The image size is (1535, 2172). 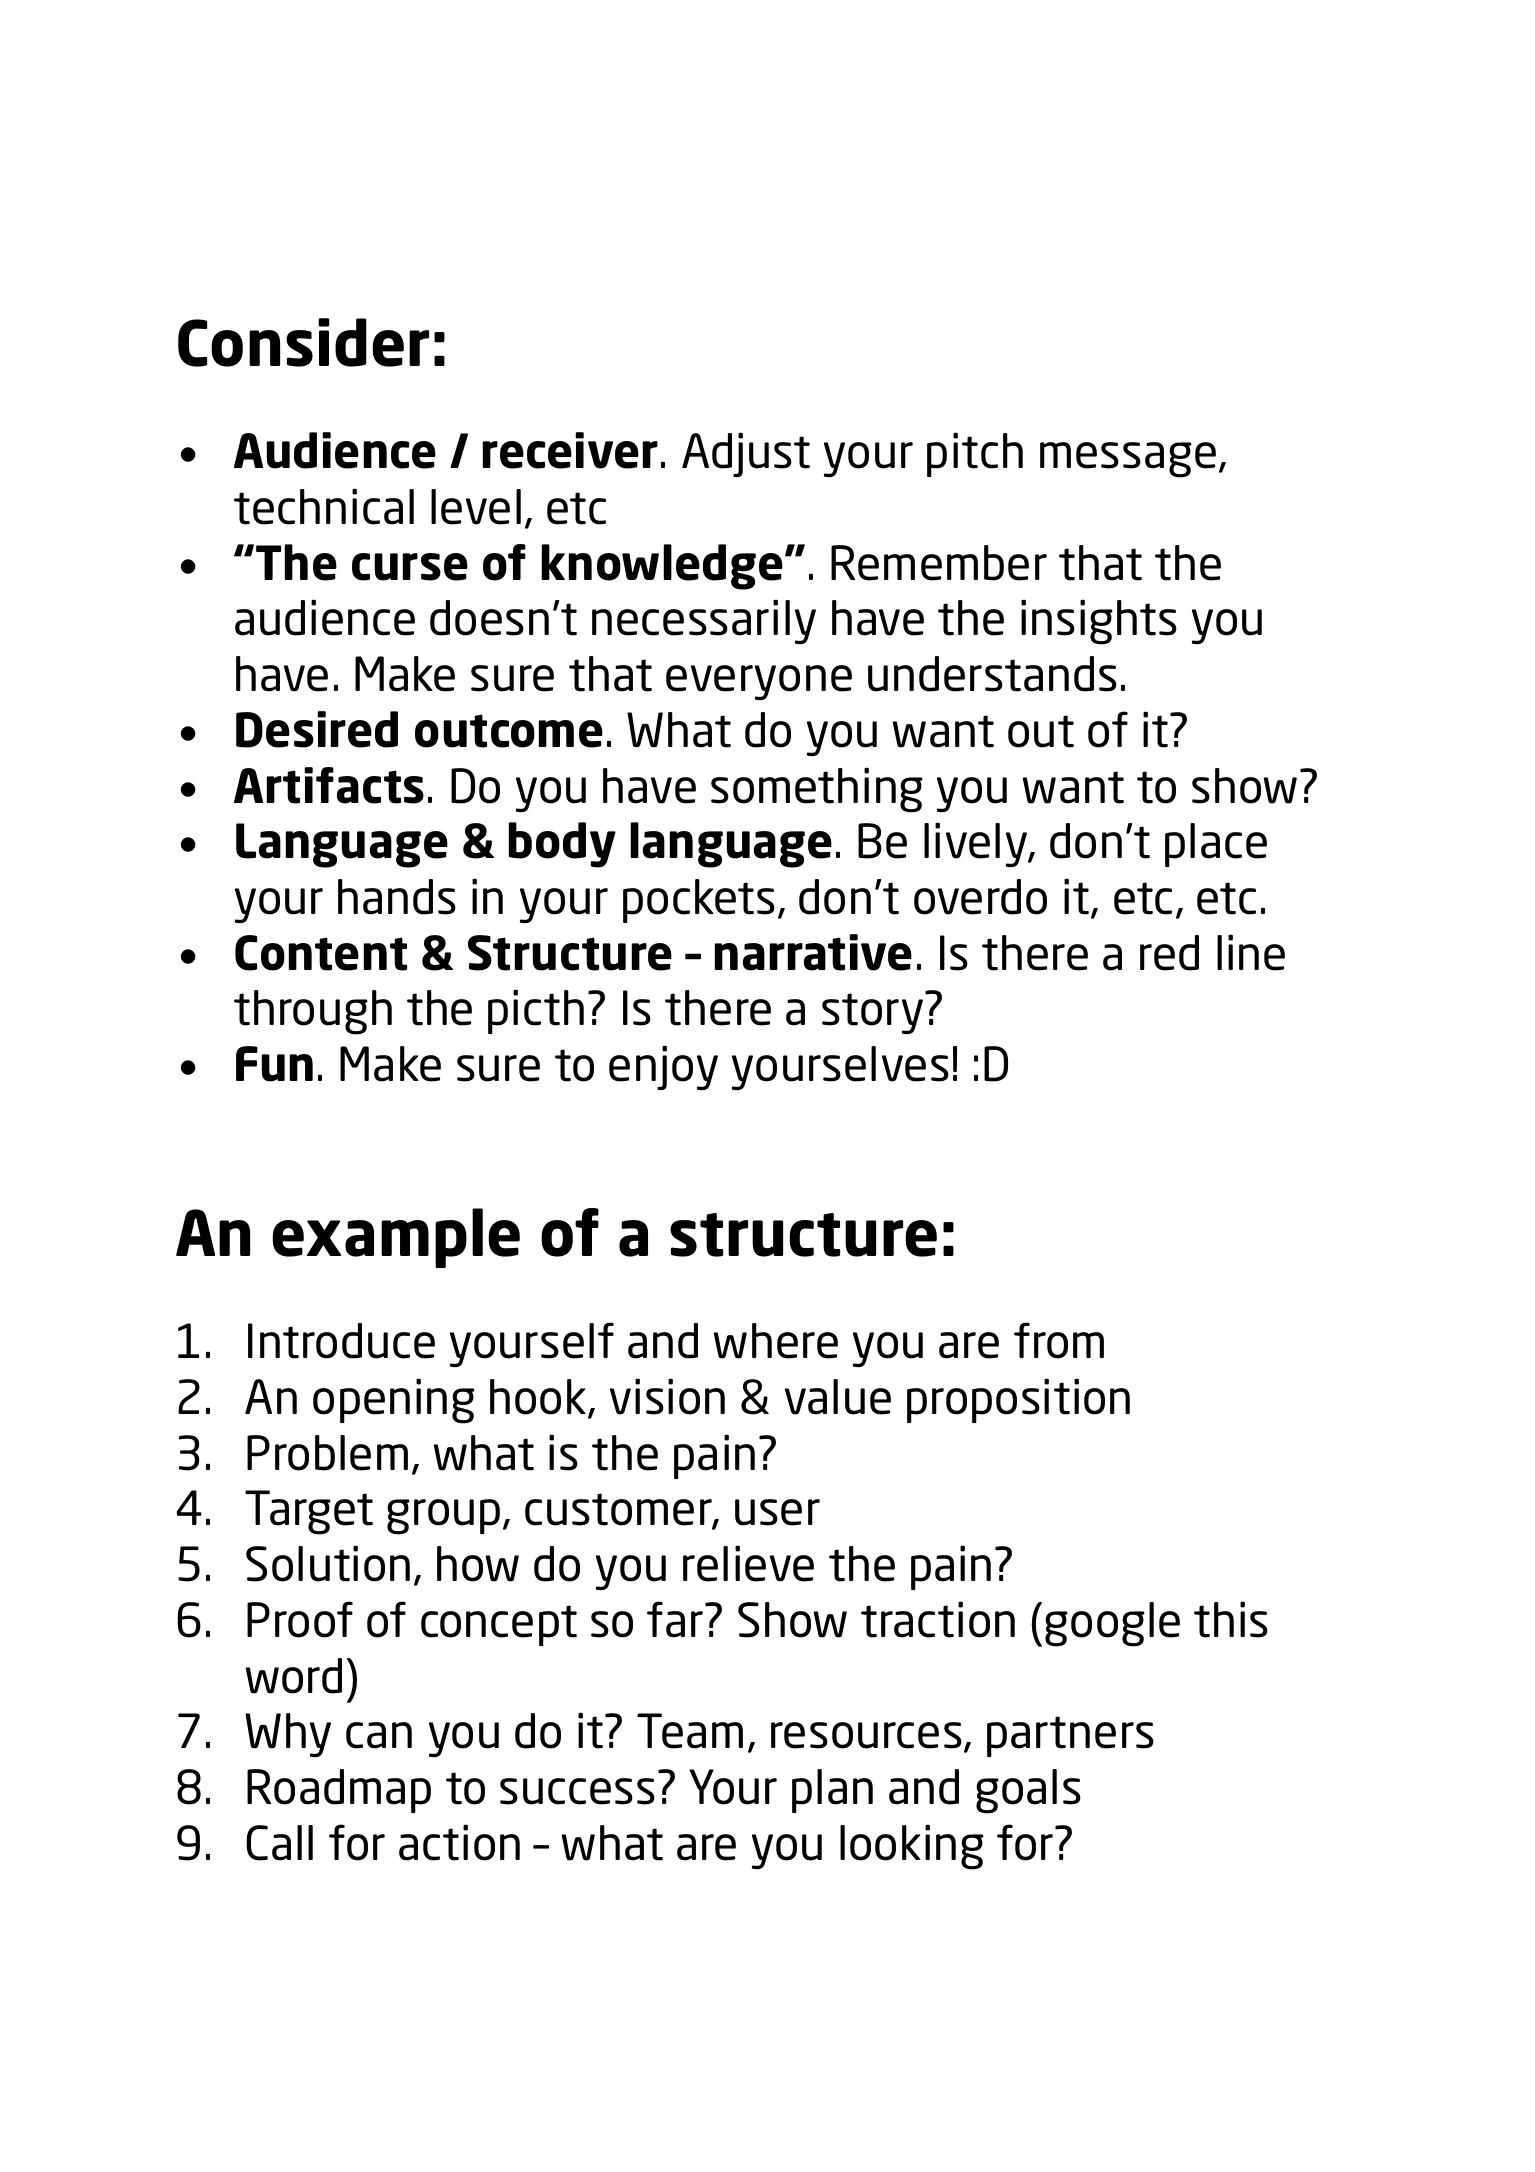 What do you see at coordinates (1128, 460) in the document?
I see `message` at bounding box center [1128, 460].
